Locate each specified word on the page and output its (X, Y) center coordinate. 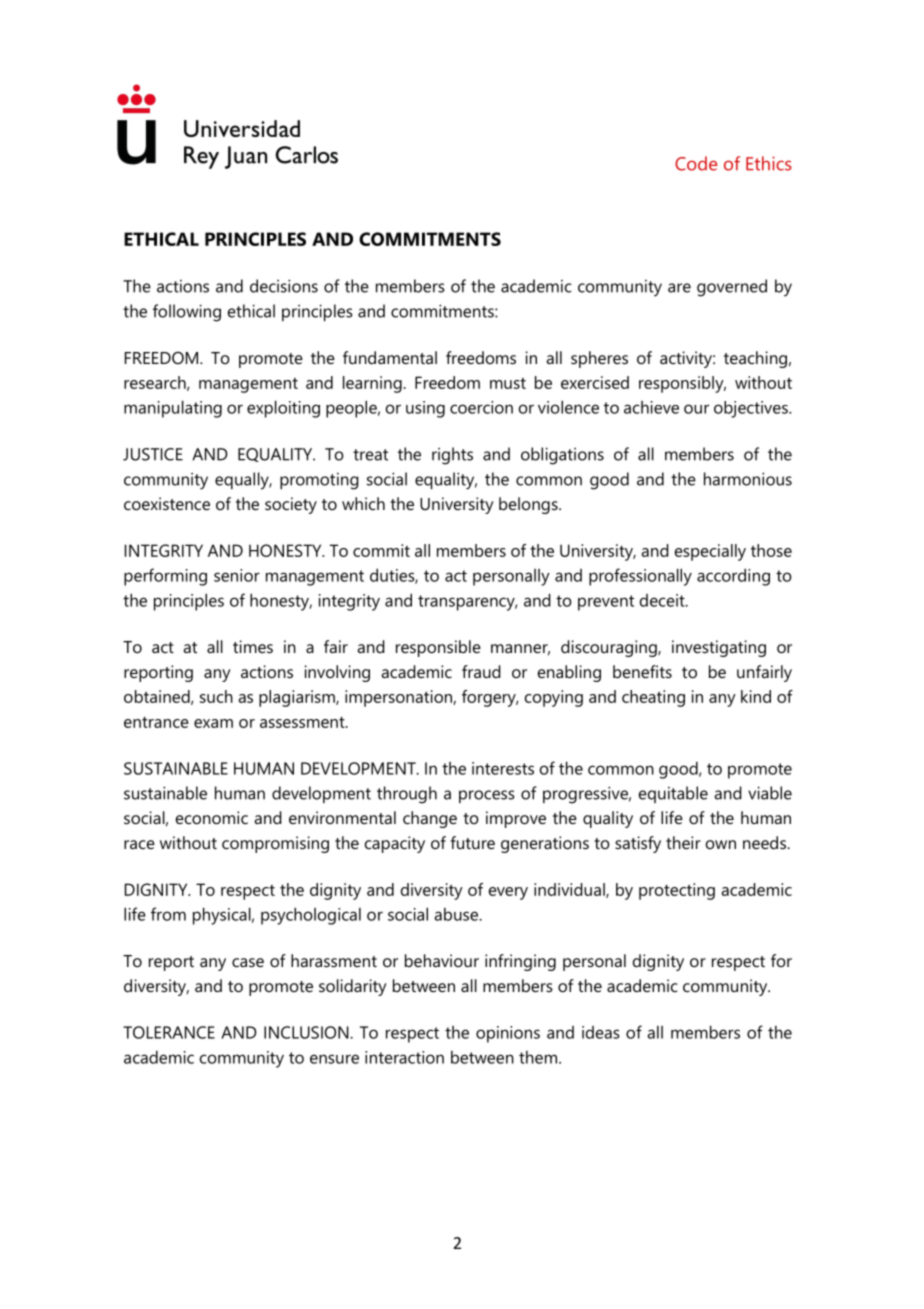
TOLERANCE (169, 1032)
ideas (601, 1032)
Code (696, 163)
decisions (284, 286)
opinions (508, 1034)
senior (237, 575)
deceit (663, 600)
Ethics (769, 163)
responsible (438, 648)
